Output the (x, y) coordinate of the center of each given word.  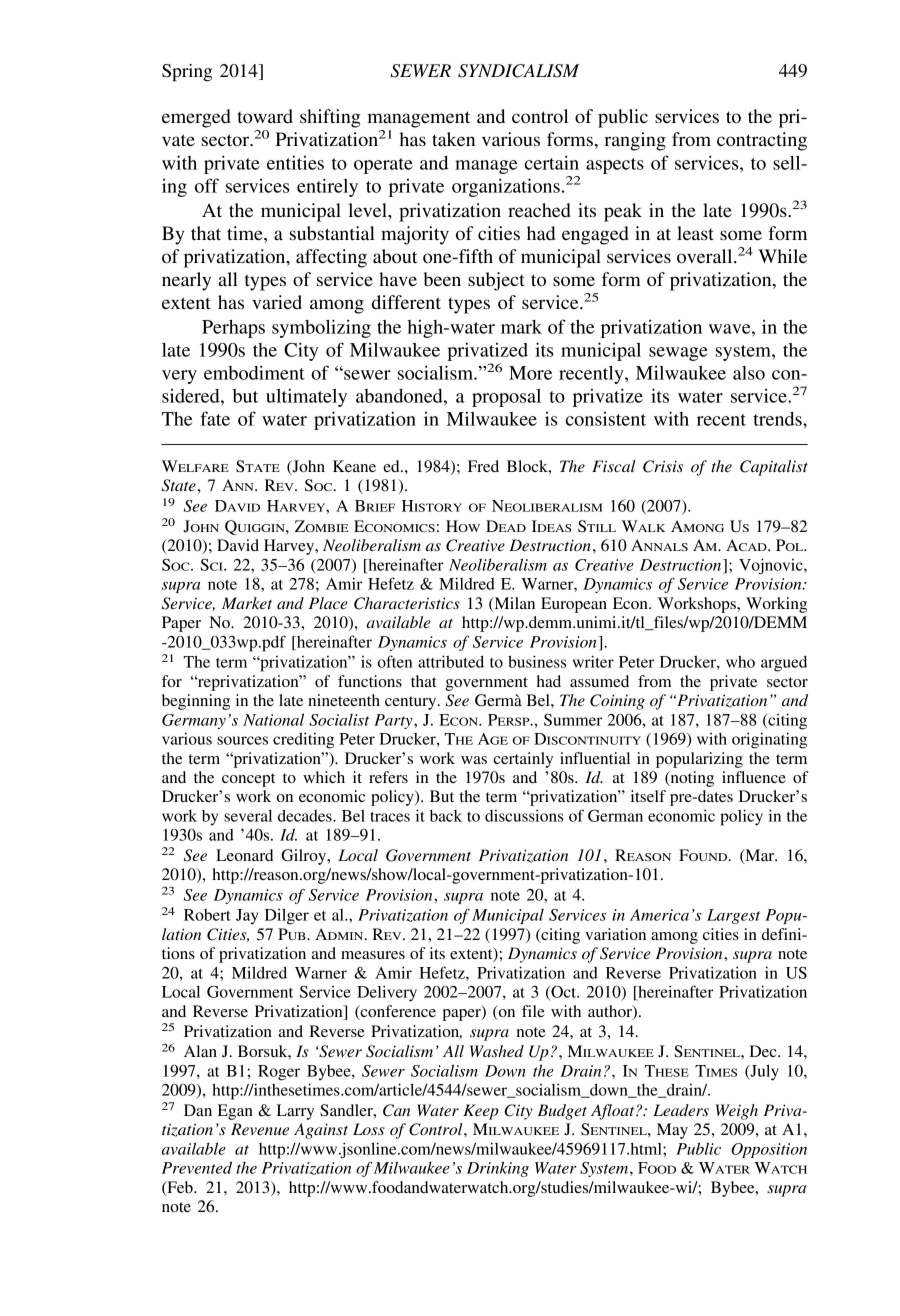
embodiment (254, 372)
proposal (506, 398)
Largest (733, 916)
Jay (247, 917)
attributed (451, 661)
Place (328, 603)
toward (265, 116)
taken (453, 139)
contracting (762, 141)
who (740, 662)
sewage (678, 354)
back (446, 816)
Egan (235, 1112)
